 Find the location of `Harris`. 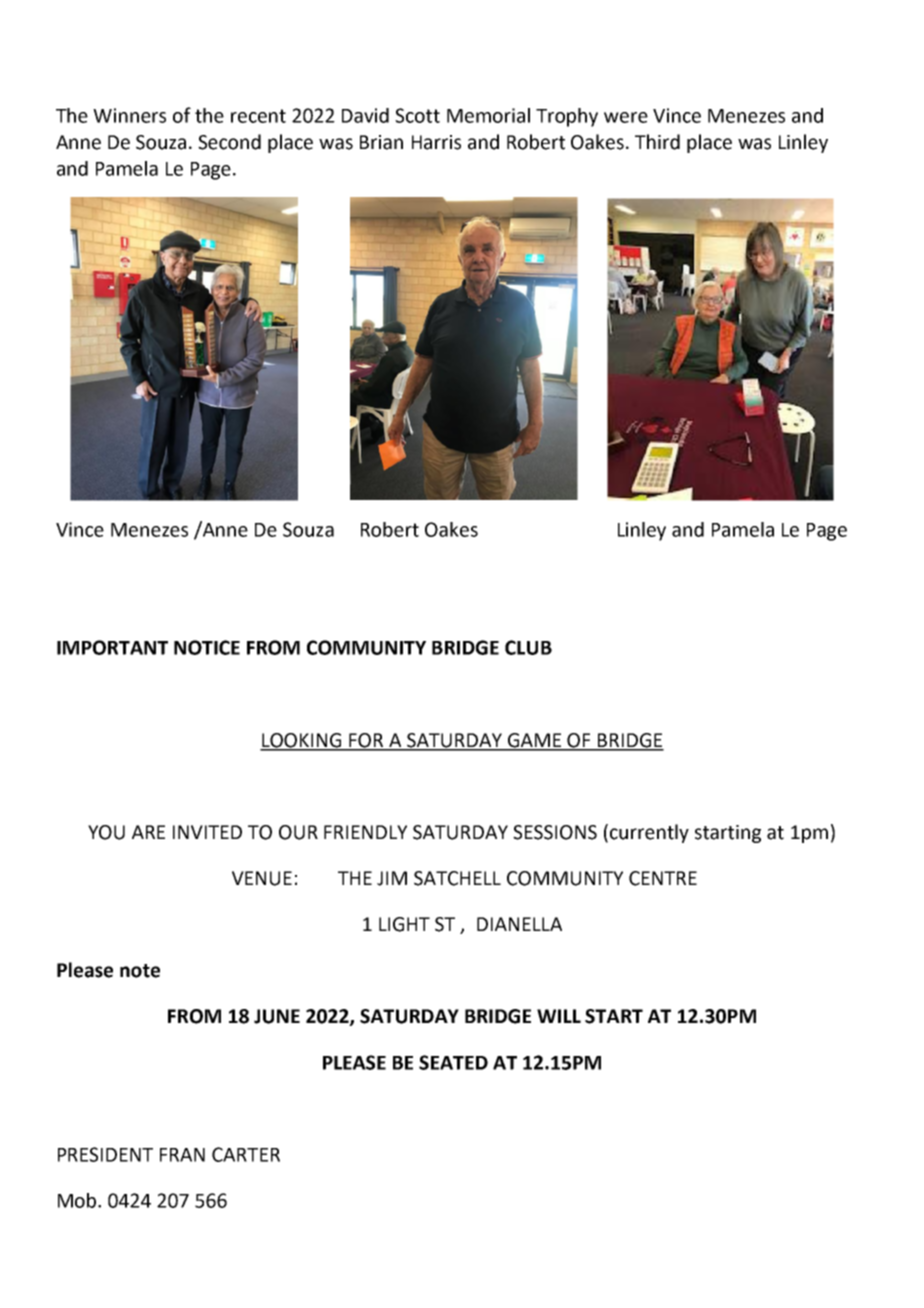

Harris is located at coordinates (436, 142).
